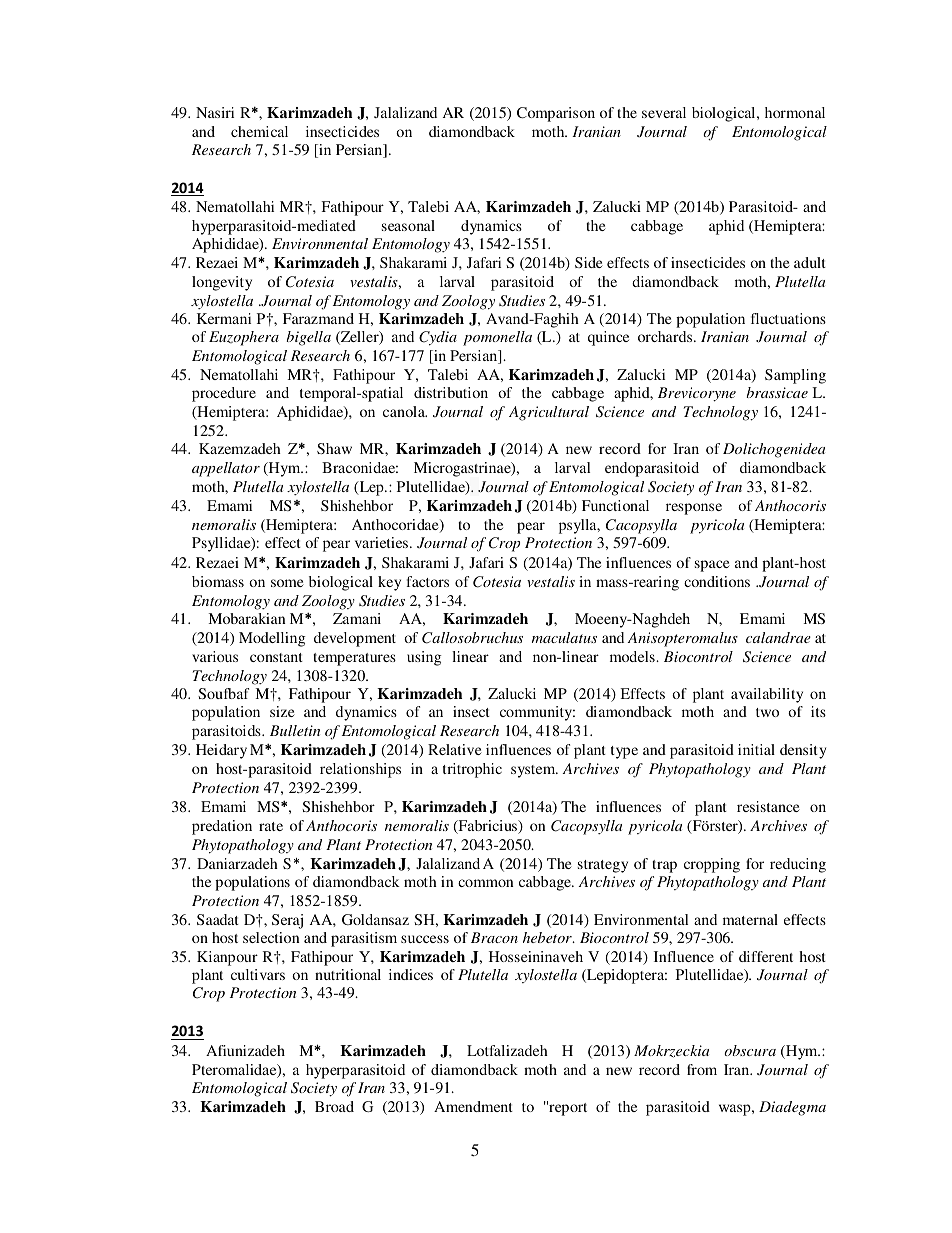  What do you see at coordinates (259, 131) in the screenshot?
I see `chemical` at bounding box center [259, 131].
